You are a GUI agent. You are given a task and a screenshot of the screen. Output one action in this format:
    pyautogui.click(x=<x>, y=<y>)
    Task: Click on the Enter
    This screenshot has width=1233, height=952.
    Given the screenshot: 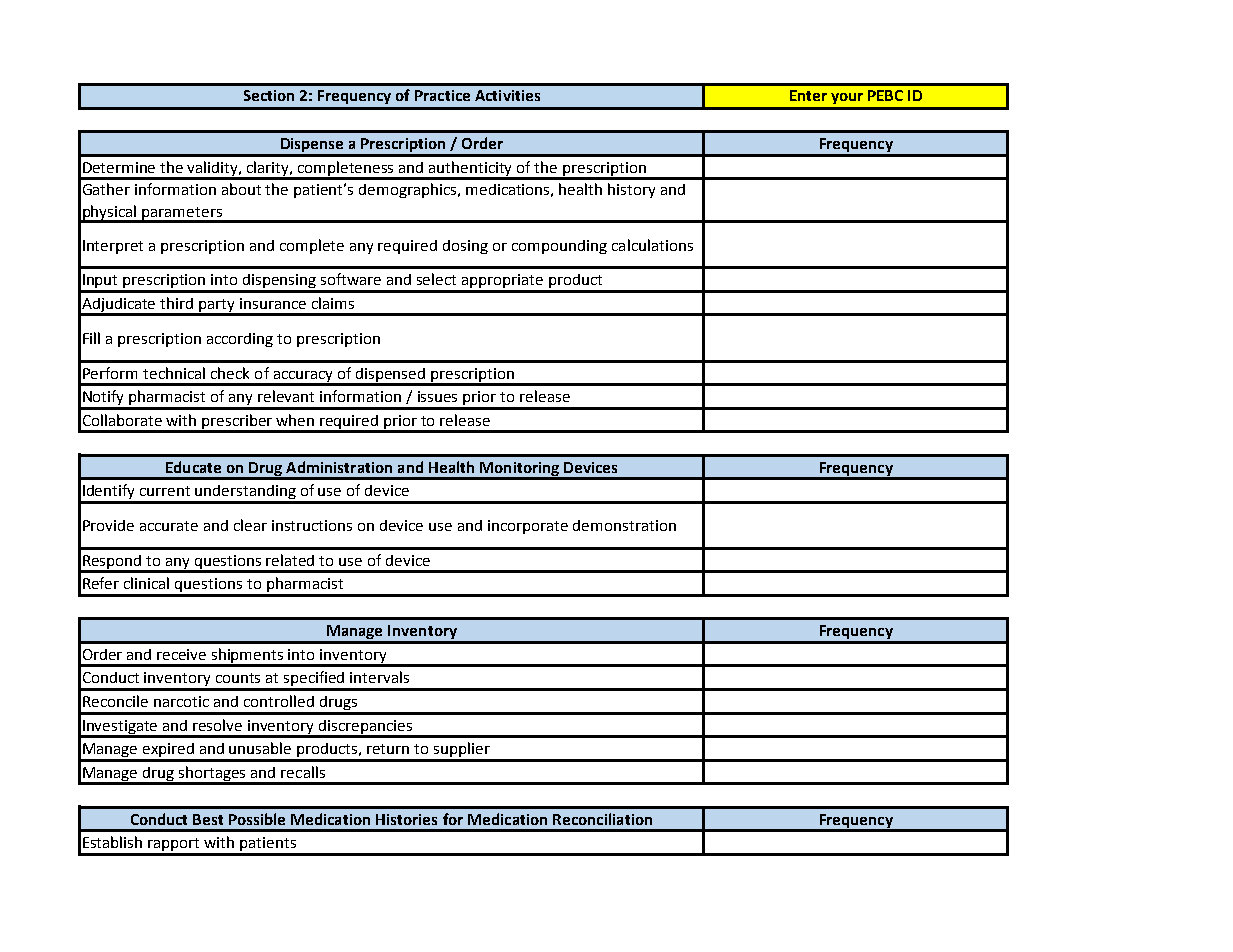 What is the action you would take?
    pyautogui.click(x=808, y=95)
